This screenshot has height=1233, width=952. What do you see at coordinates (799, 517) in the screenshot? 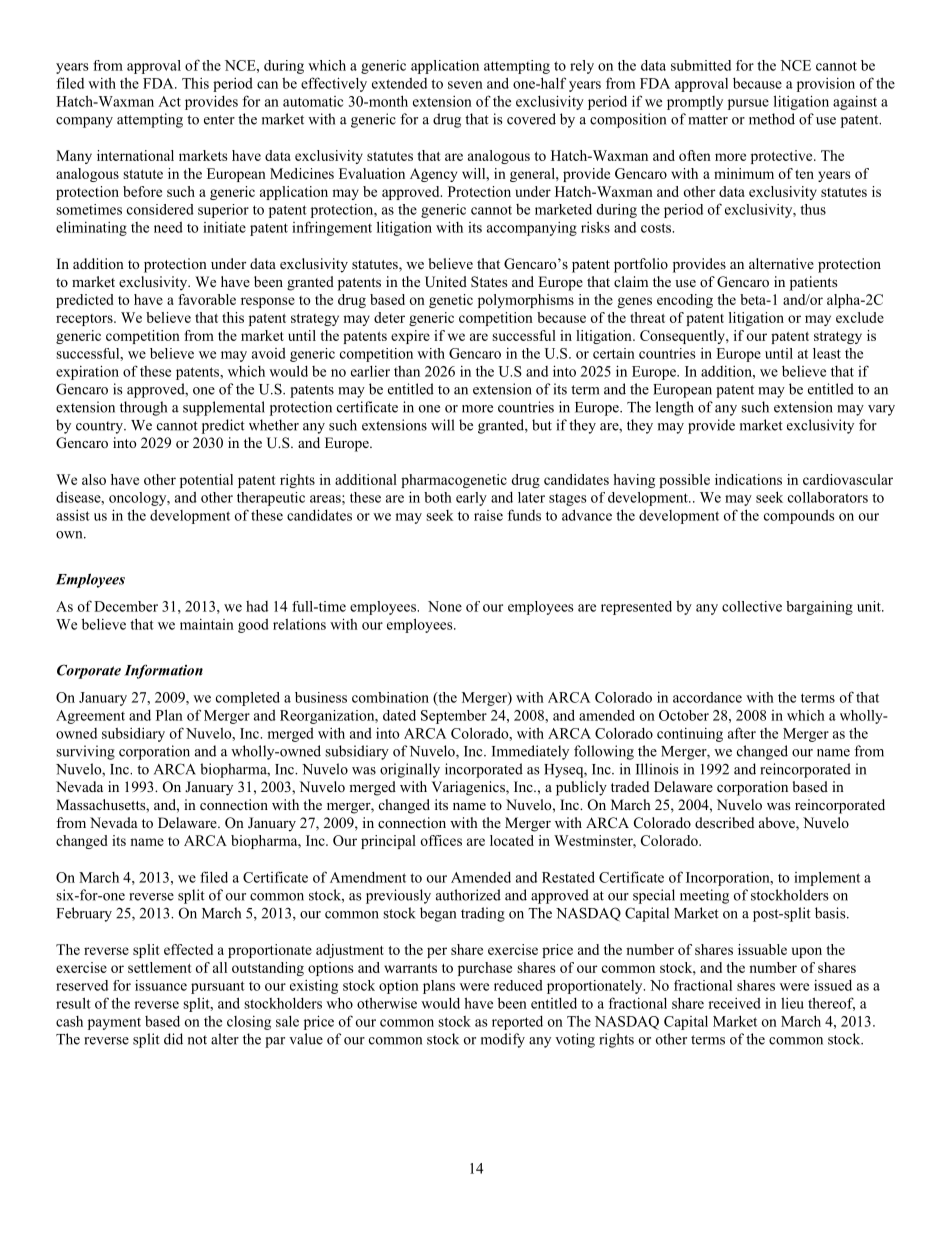
I see `compounds` at bounding box center [799, 517].
